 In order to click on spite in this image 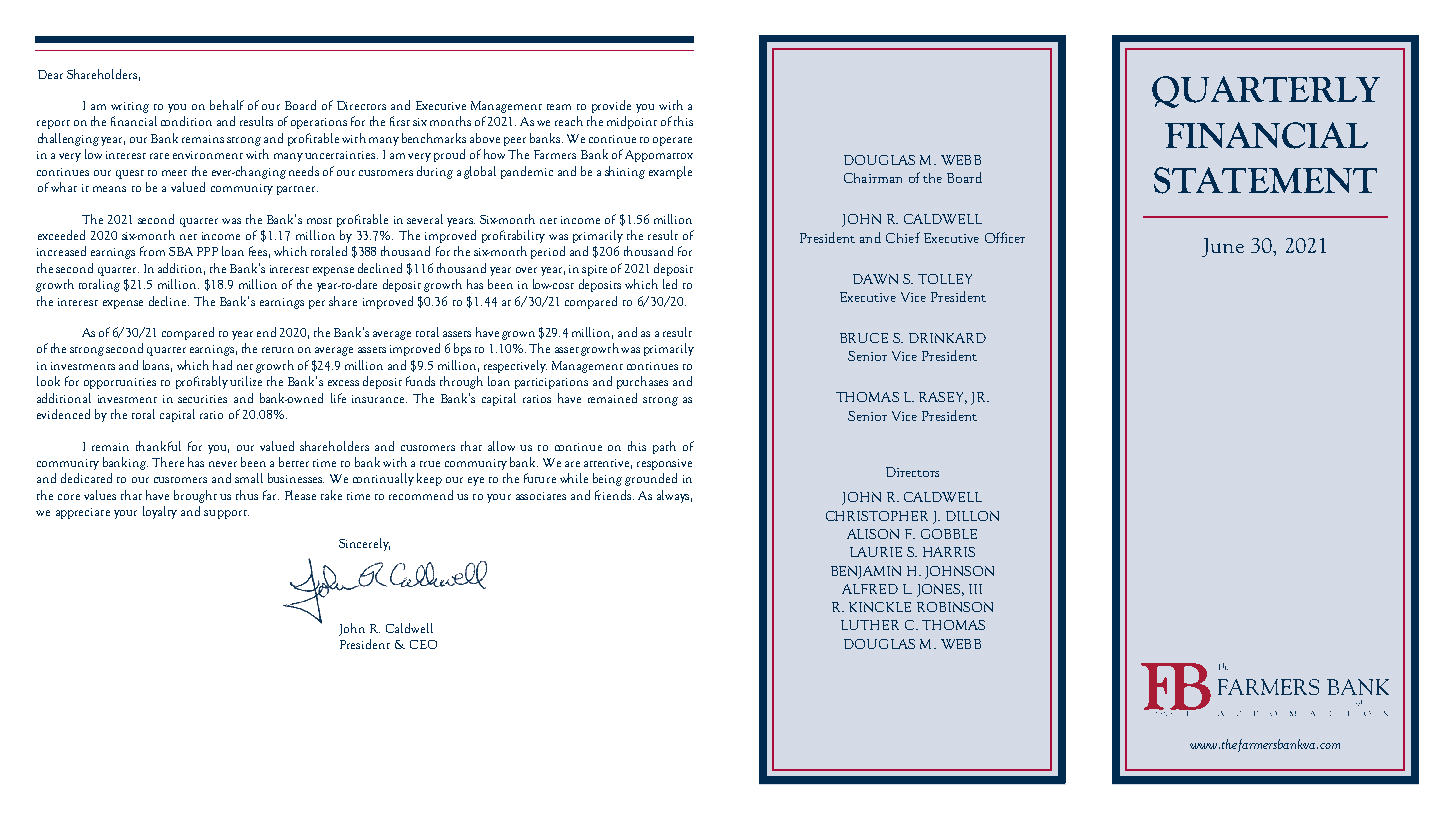, I will do `click(594, 270)`.
